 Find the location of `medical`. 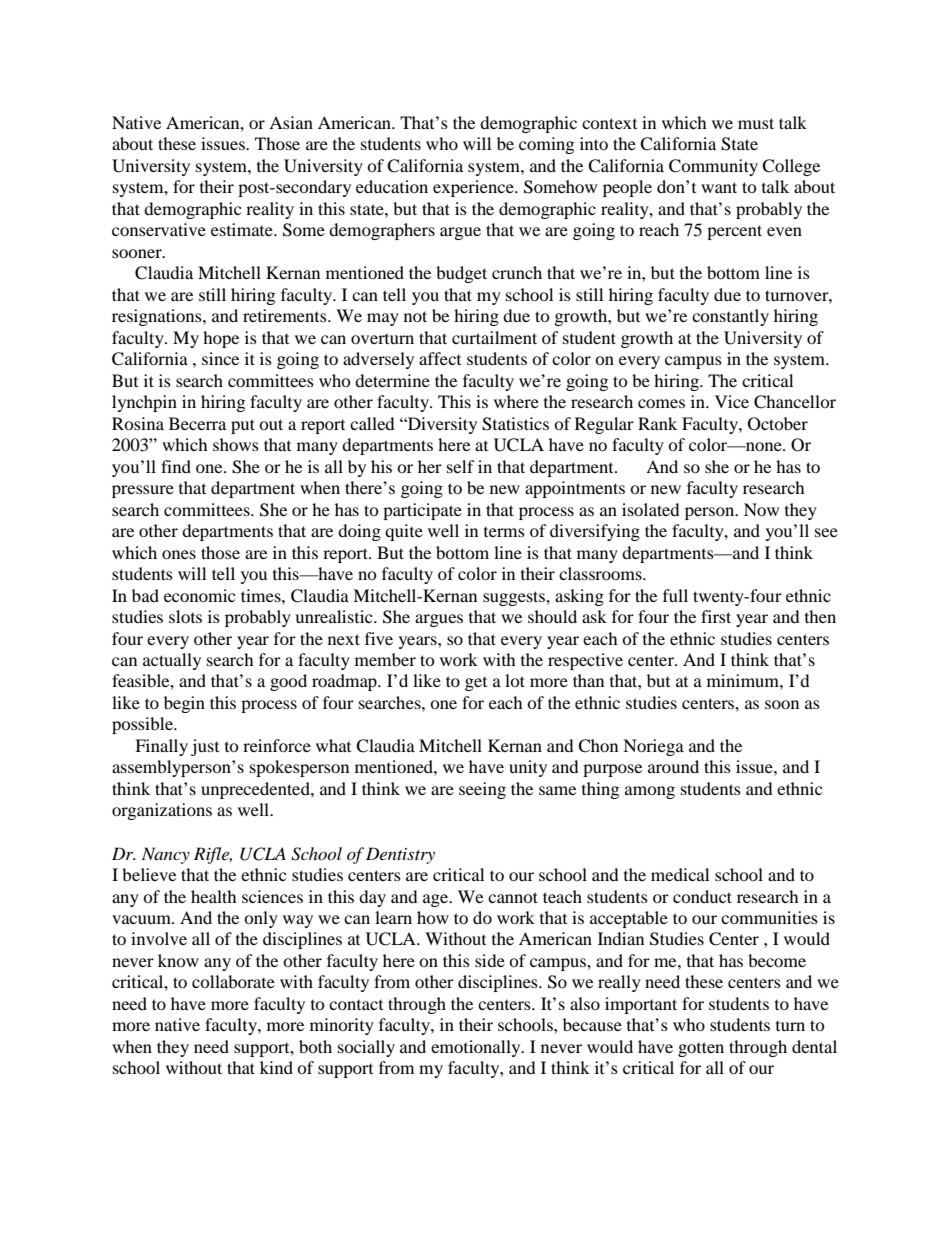

medical is located at coordinates (680, 874).
